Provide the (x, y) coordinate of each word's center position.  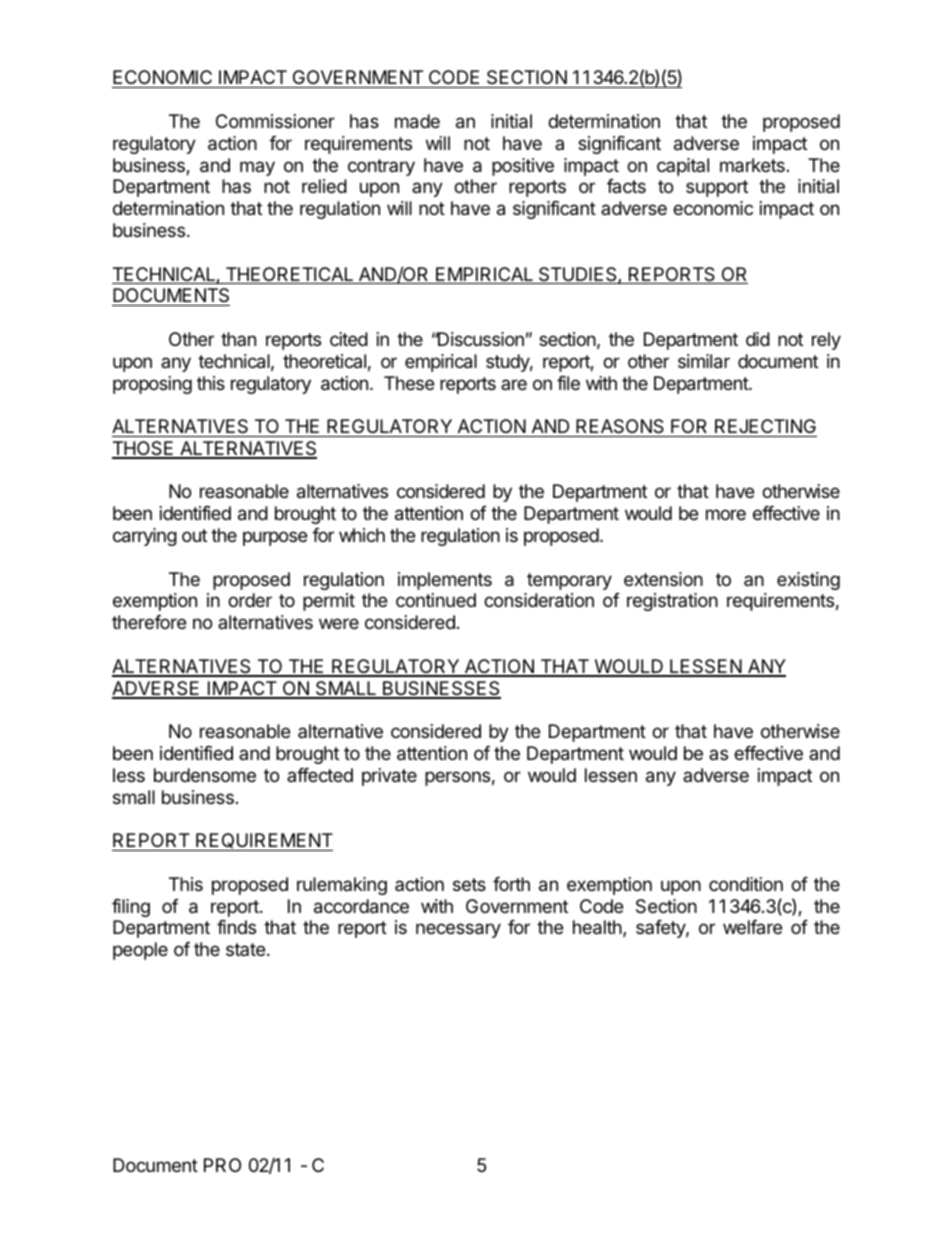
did (758, 339)
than (238, 339)
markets (752, 165)
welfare (752, 927)
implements (445, 581)
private (389, 777)
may (257, 168)
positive (523, 167)
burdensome (205, 775)
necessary (458, 930)
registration (672, 602)
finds (236, 927)
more (726, 514)
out (194, 535)
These (409, 383)
